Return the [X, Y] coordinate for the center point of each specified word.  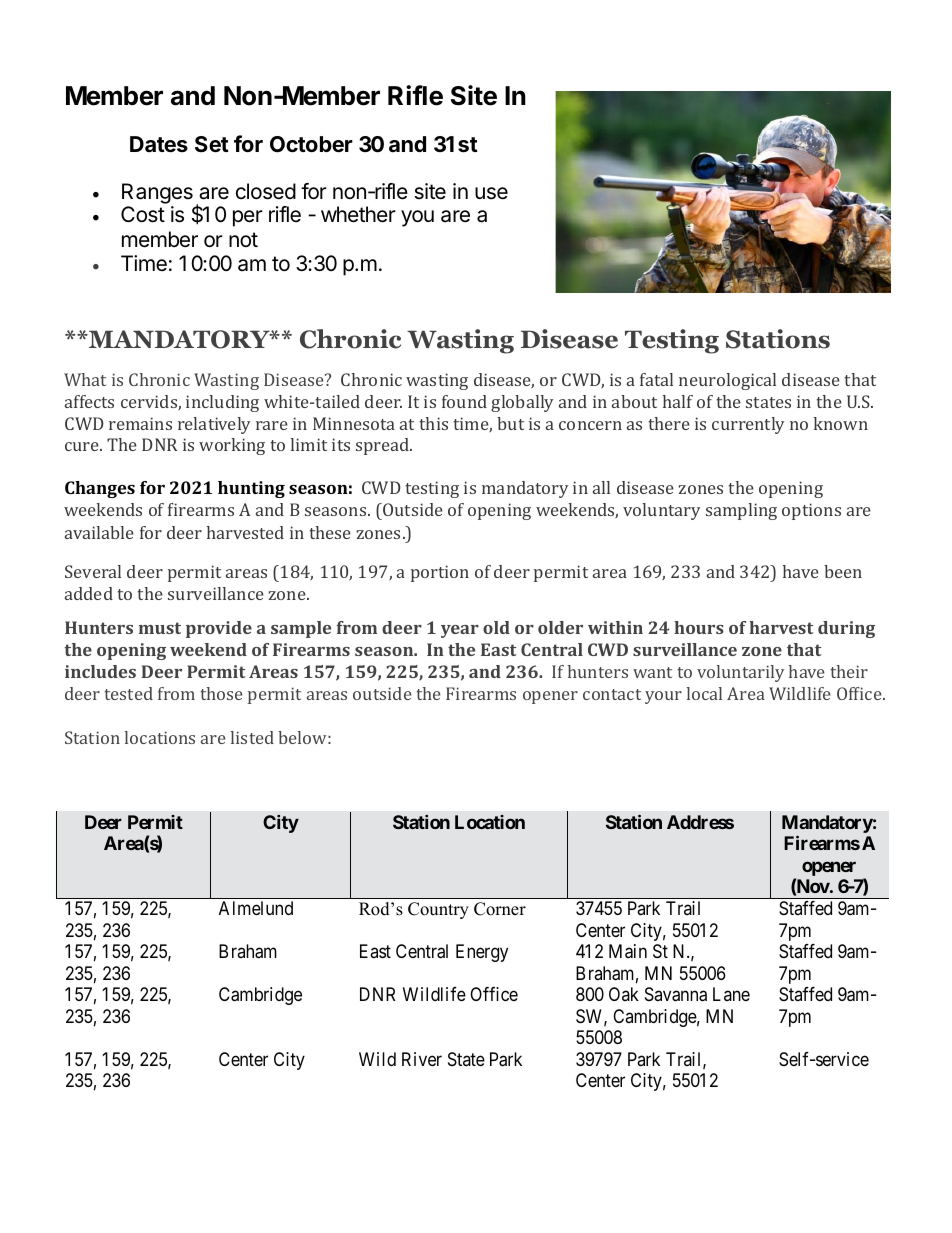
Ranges [157, 193]
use [491, 193]
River [422, 1059]
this [433, 423]
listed [252, 737]
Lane [731, 994]
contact [612, 694]
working [232, 446]
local [704, 693]
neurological [727, 381]
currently [748, 425]
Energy [482, 953]
